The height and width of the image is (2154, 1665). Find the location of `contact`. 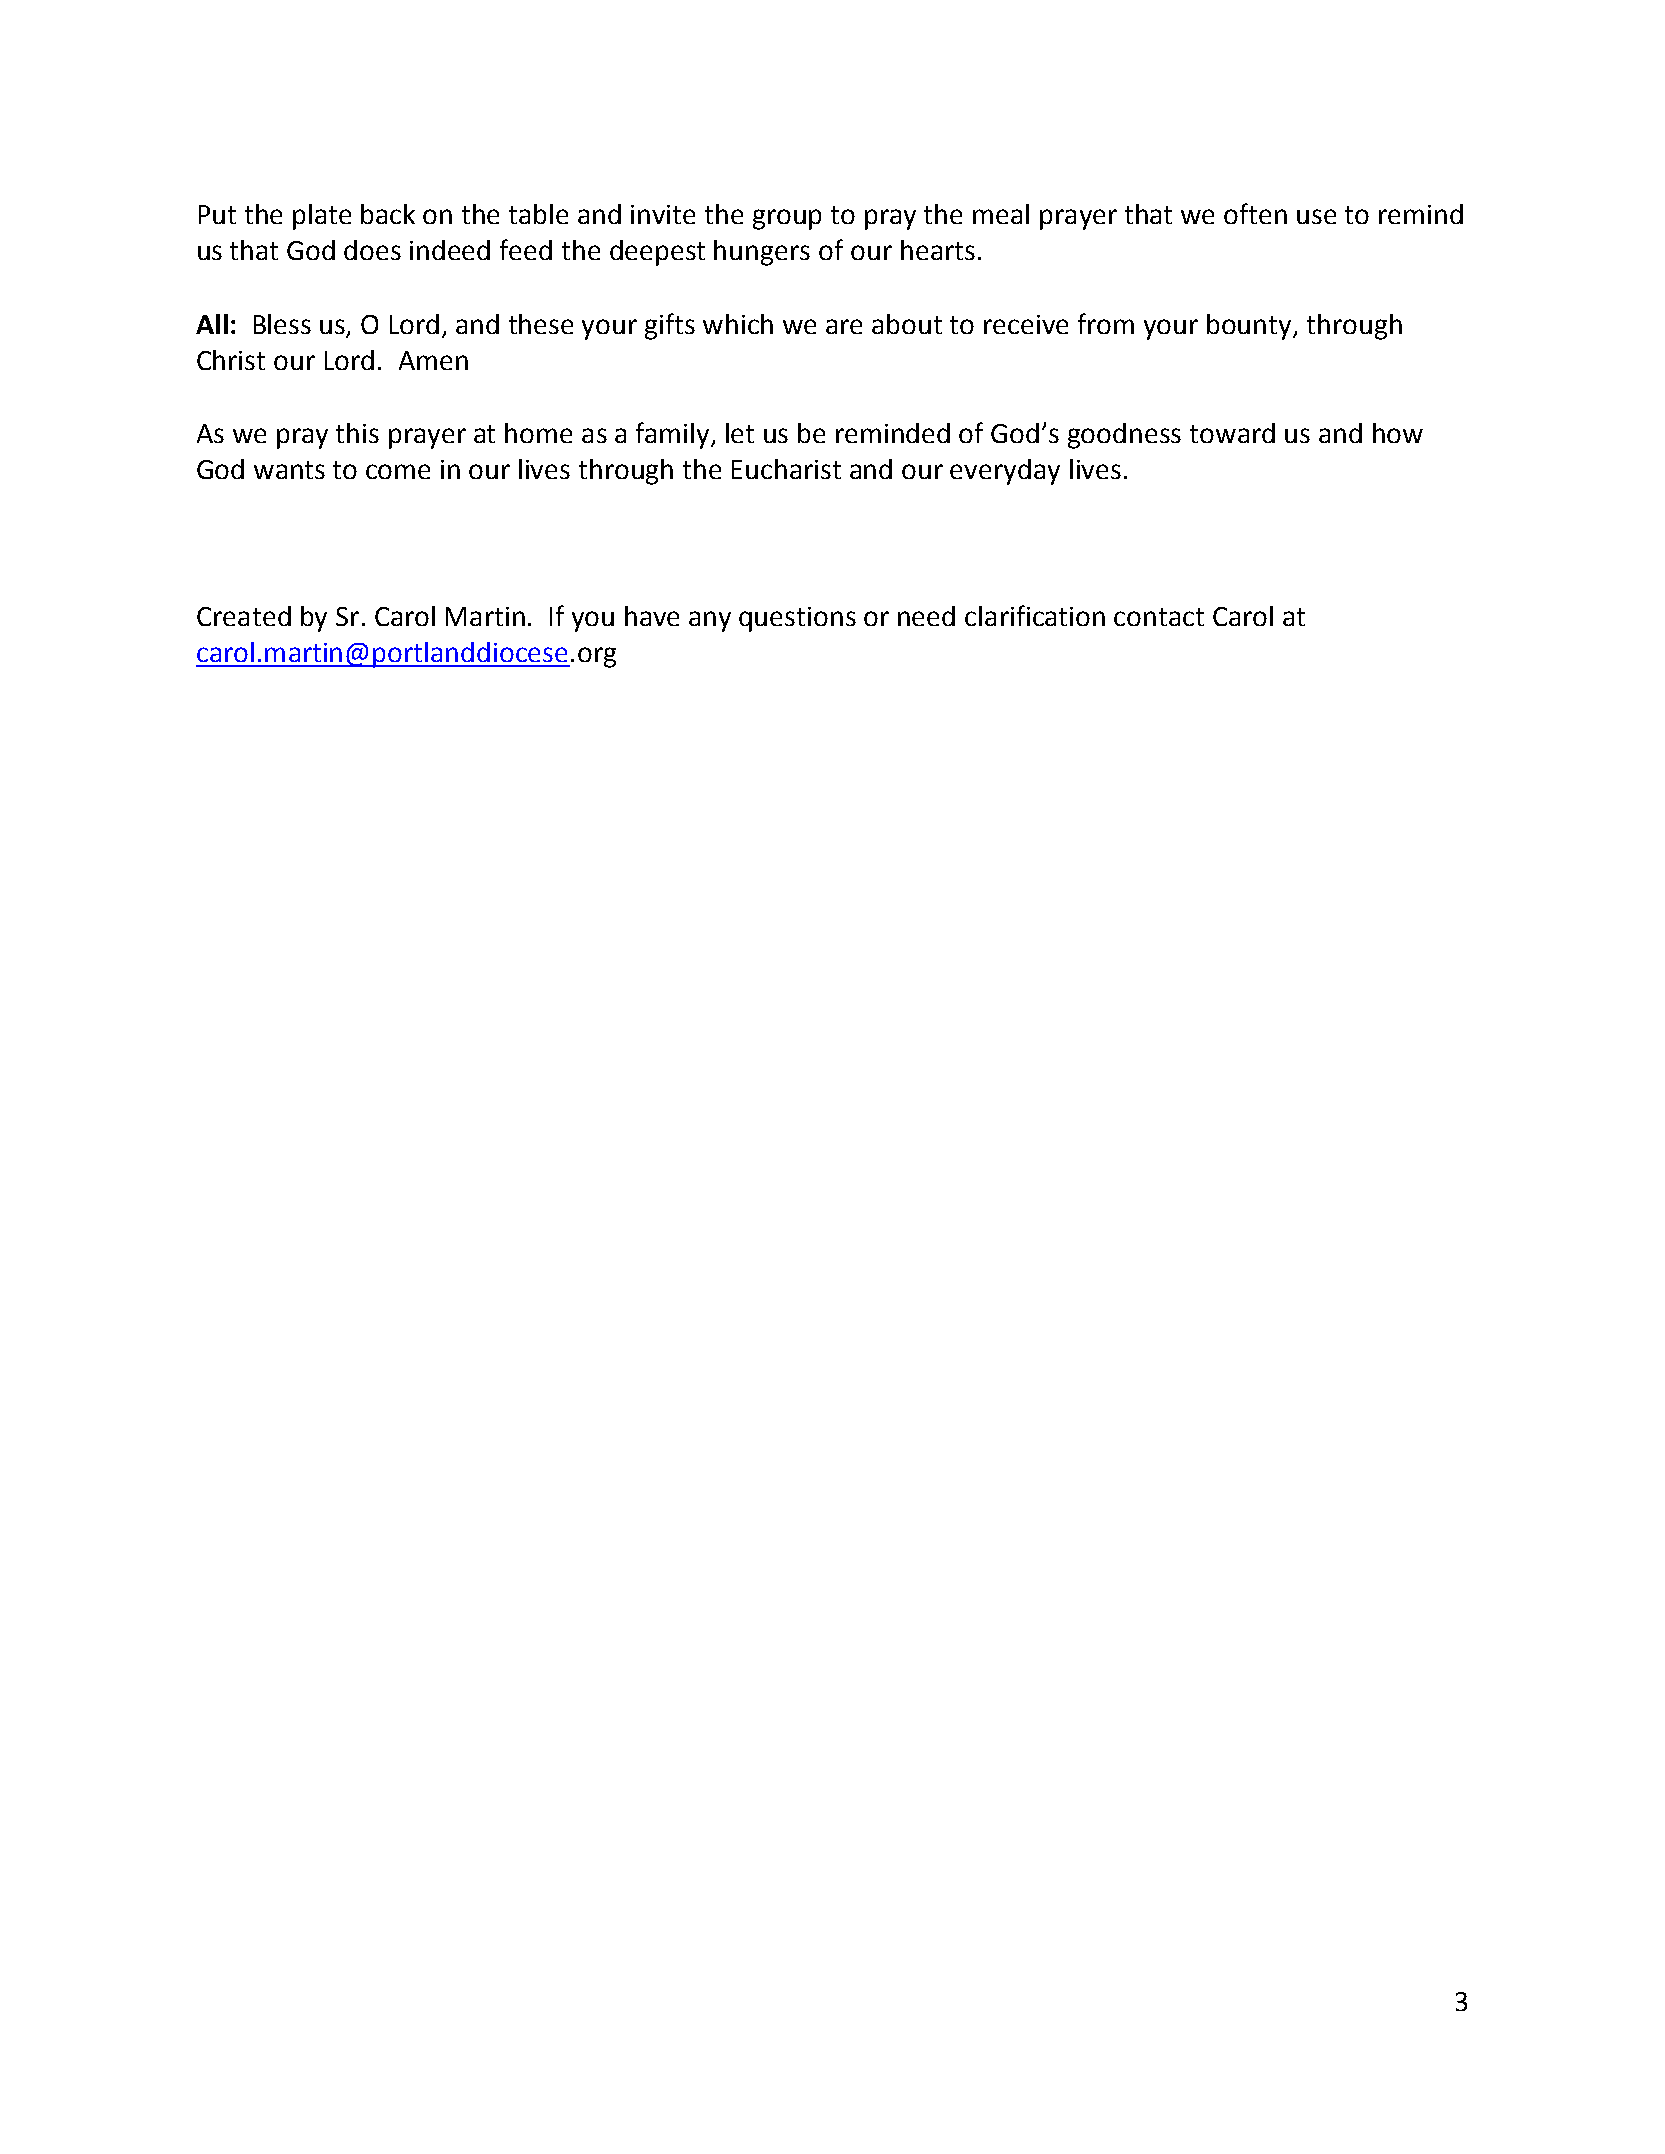

contact is located at coordinates (1159, 617).
